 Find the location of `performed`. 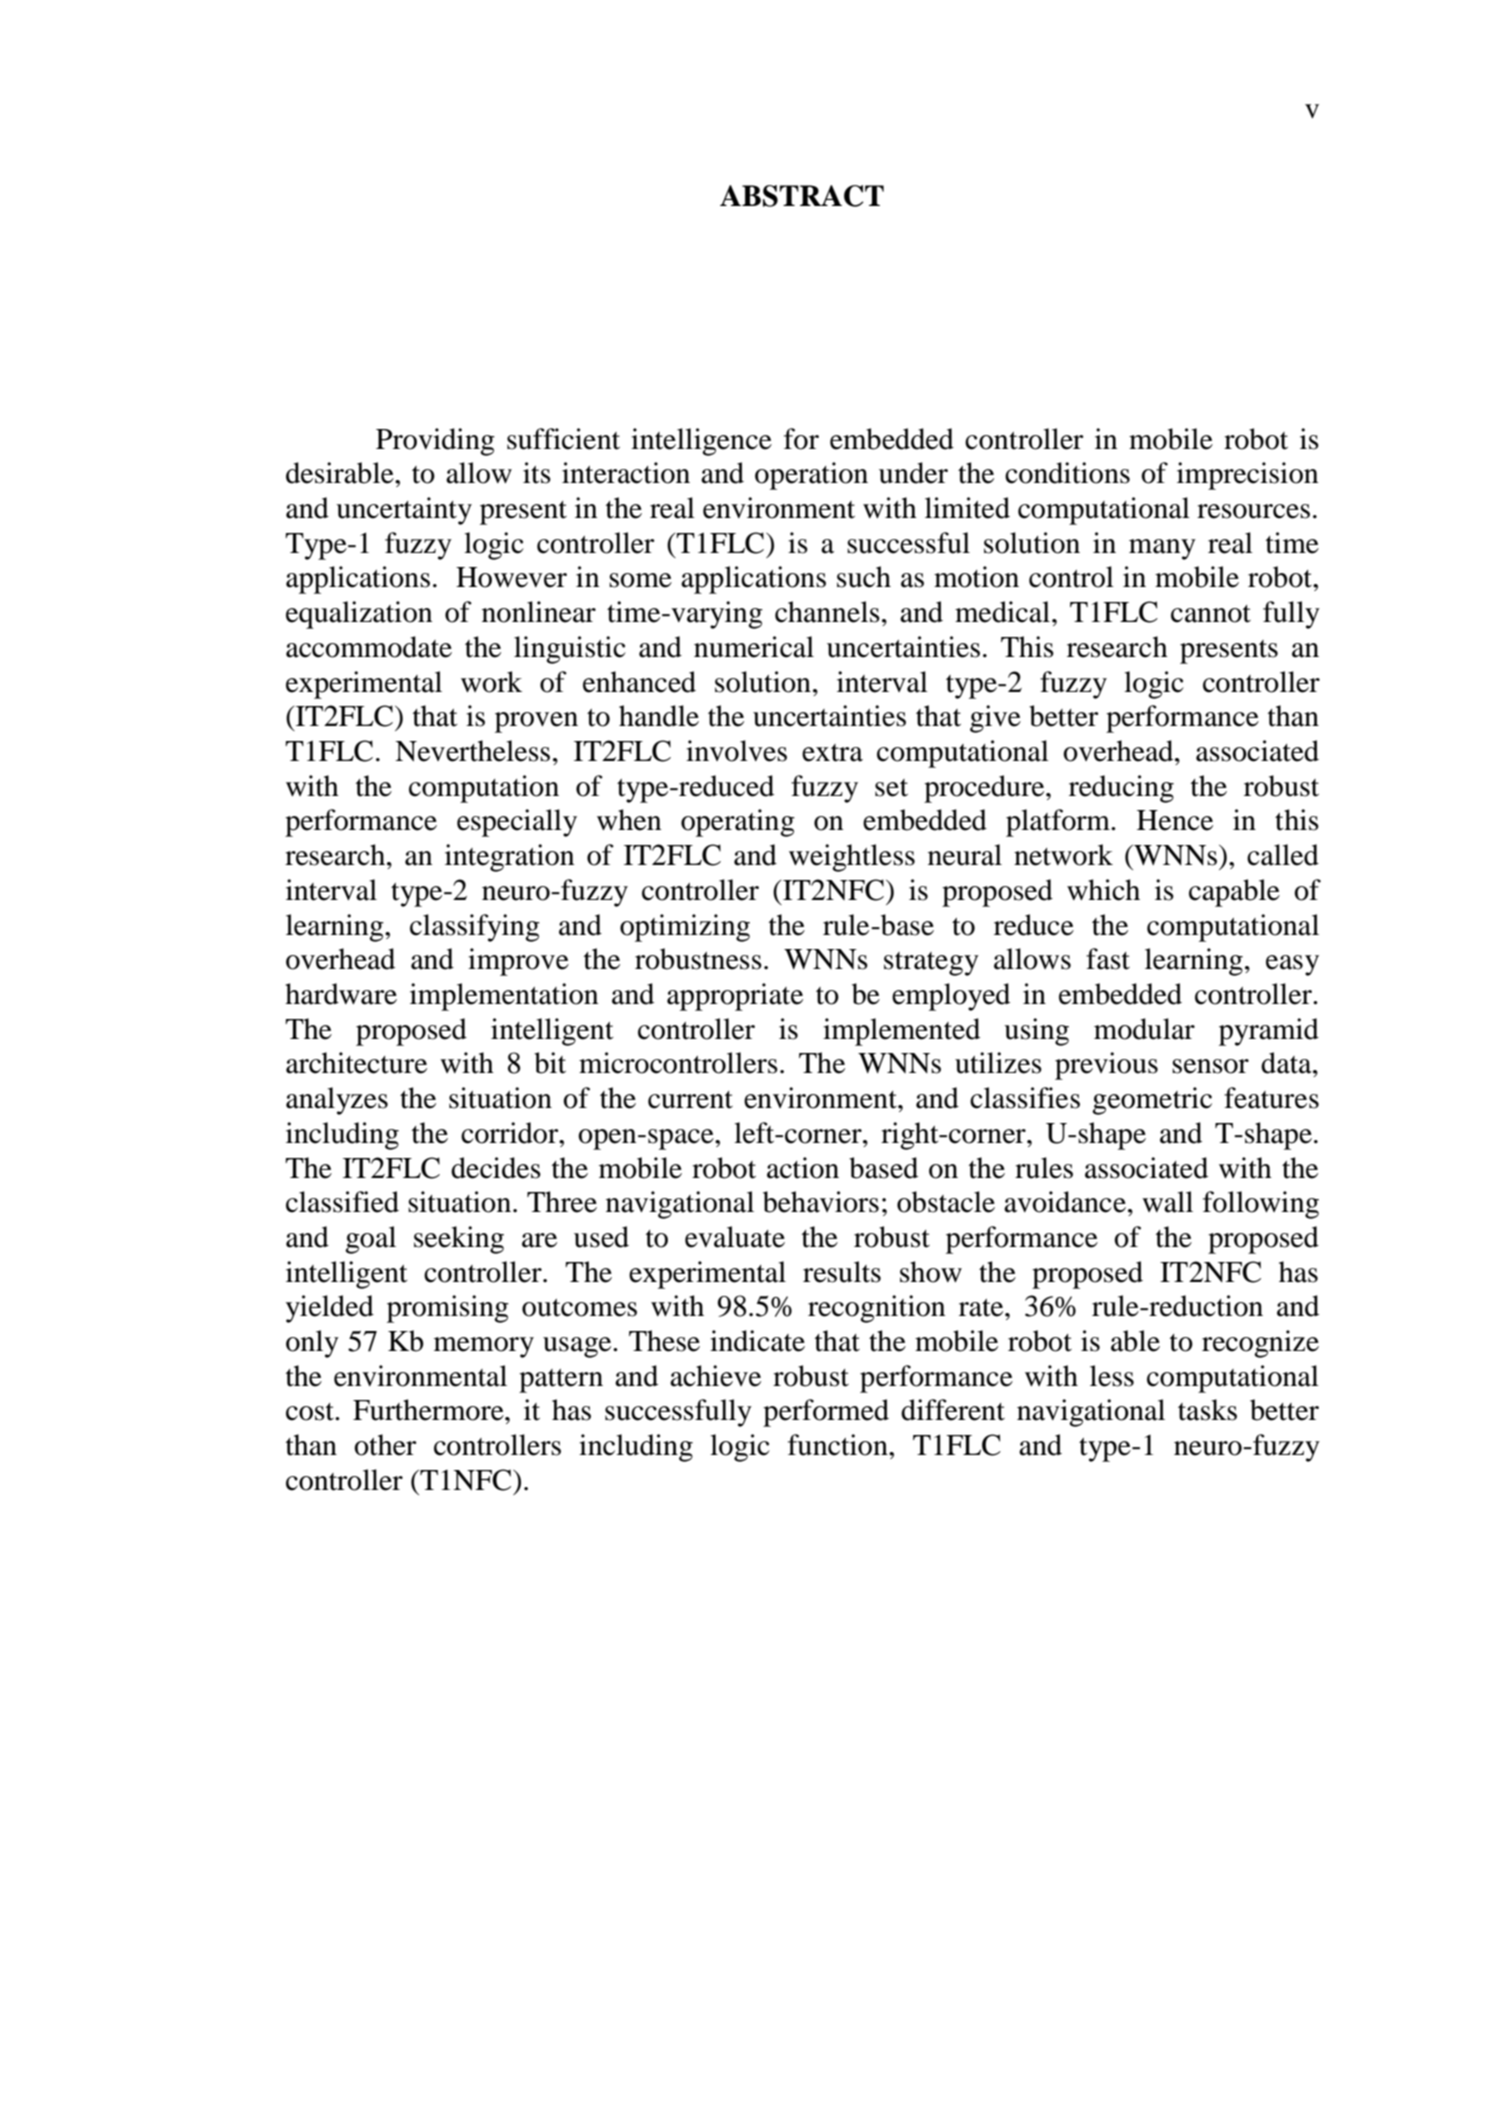

performed is located at coordinates (826, 1413).
